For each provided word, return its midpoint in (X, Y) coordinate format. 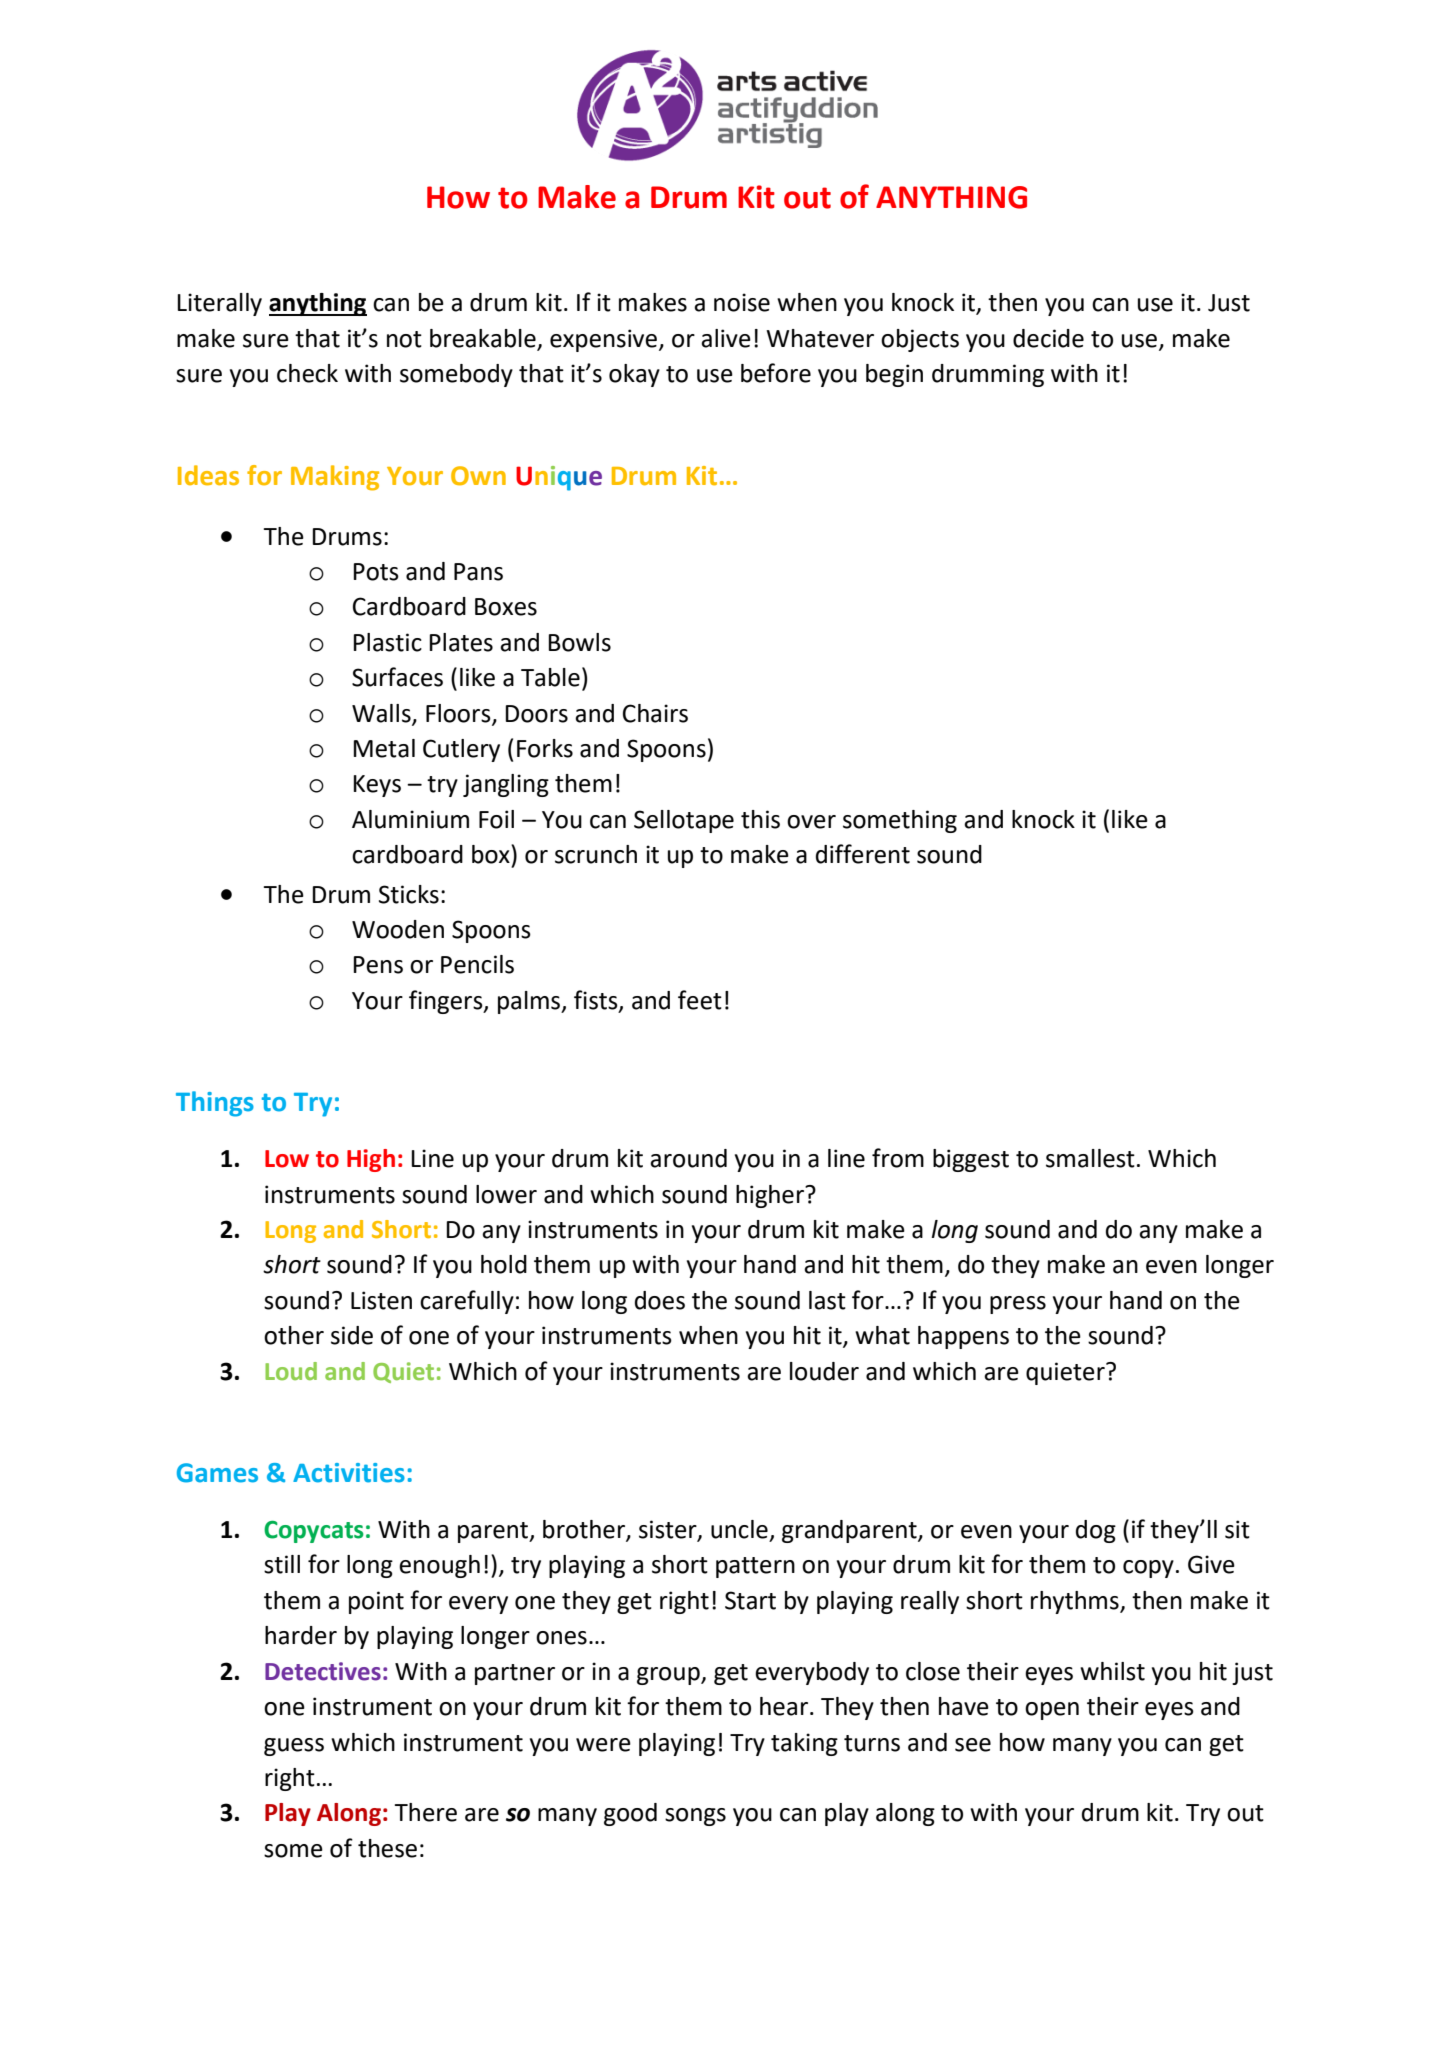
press (1018, 1305)
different (863, 854)
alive (726, 338)
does (660, 1300)
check (307, 373)
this (760, 819)
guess (294, 1747)
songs (695, 1817)
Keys (377, 786)
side (352, 1335)
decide (1048, 338)
